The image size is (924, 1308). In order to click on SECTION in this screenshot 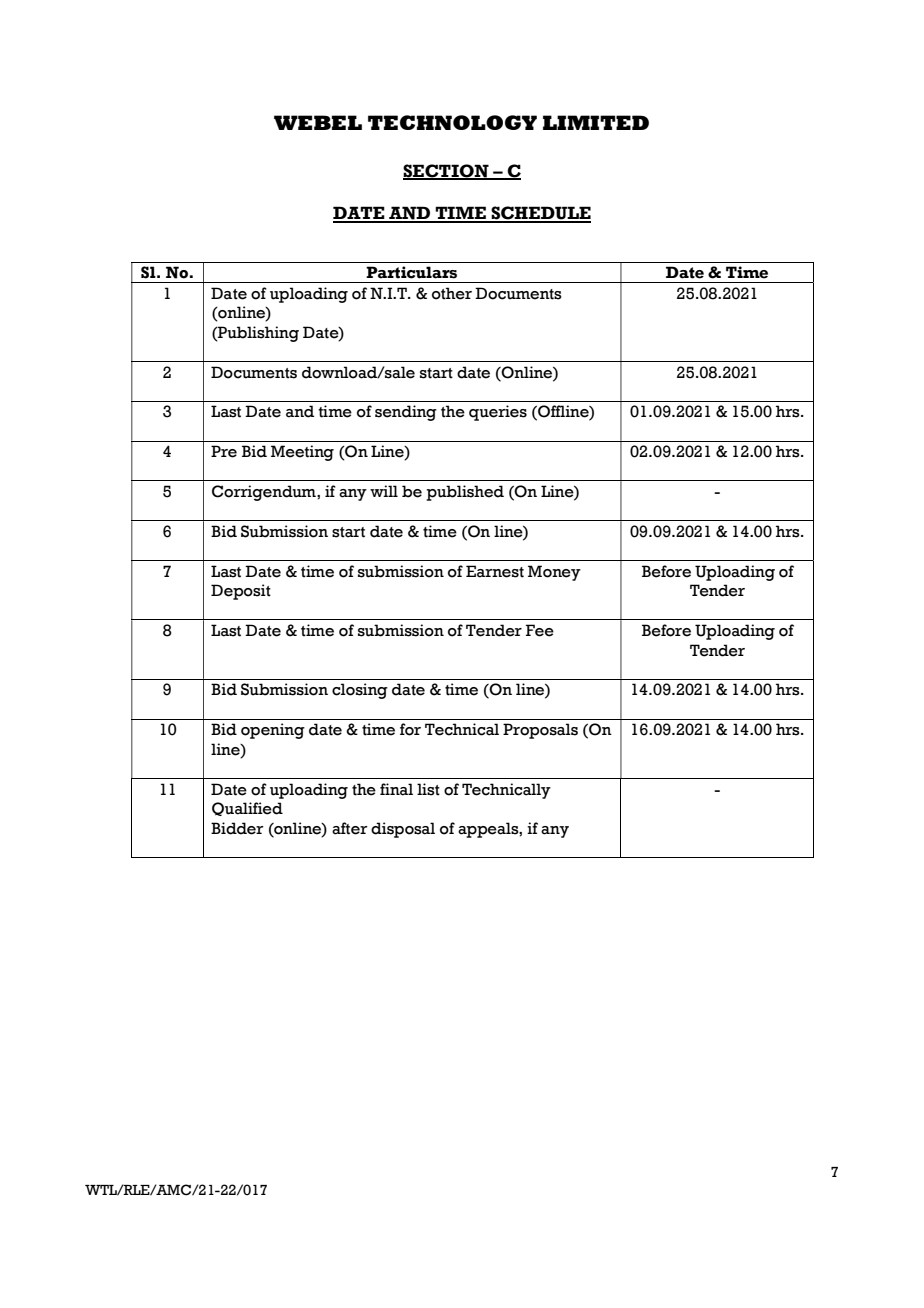, I will do `click(447, 171)`.
